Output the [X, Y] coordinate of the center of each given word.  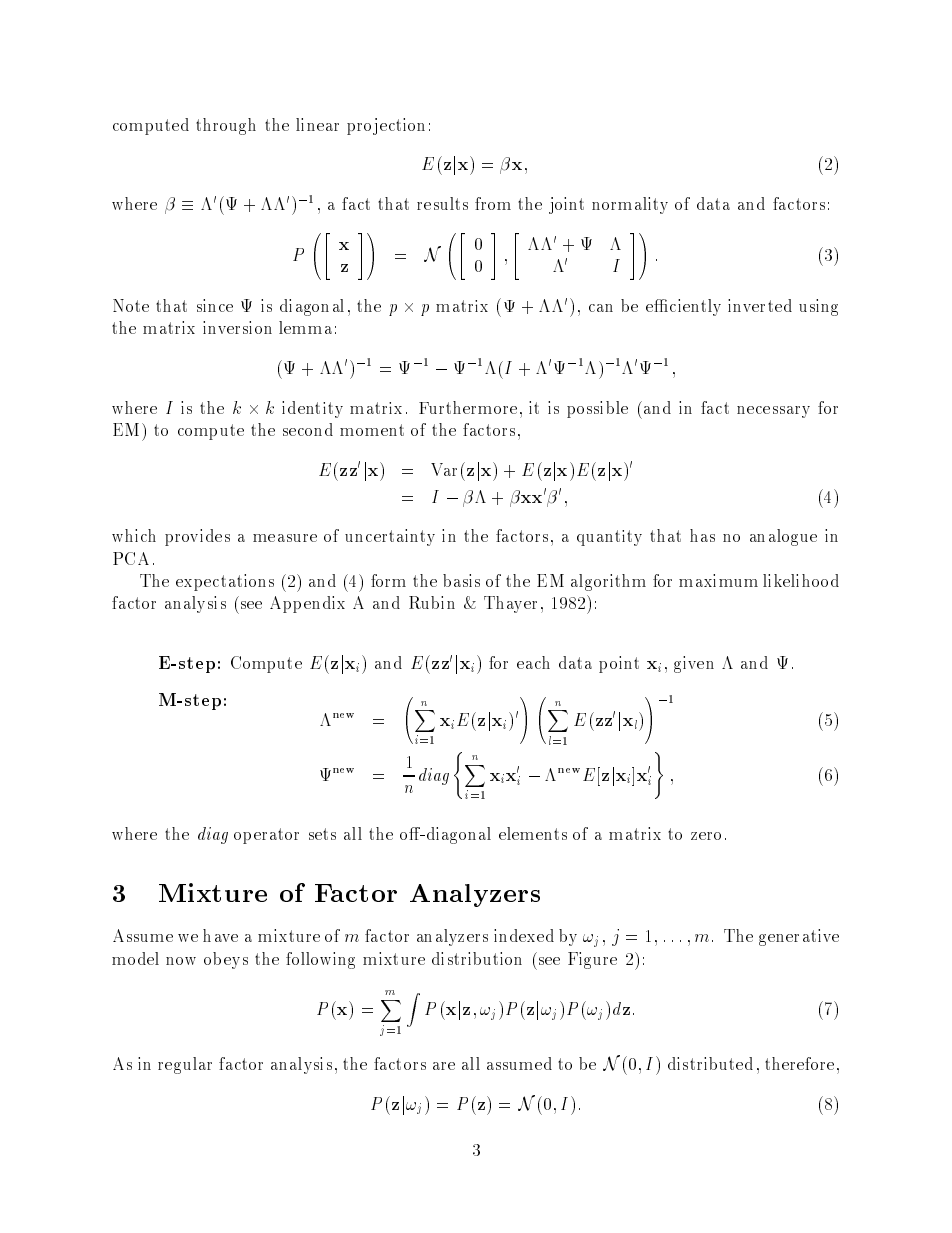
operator [266, 836]
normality [630, 205]
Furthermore [468, 407]
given [694, 664]
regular [185, 1065]
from [493, 203]
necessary [773, 412]
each [533, 662]
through [226, 126]
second [308, 429]
